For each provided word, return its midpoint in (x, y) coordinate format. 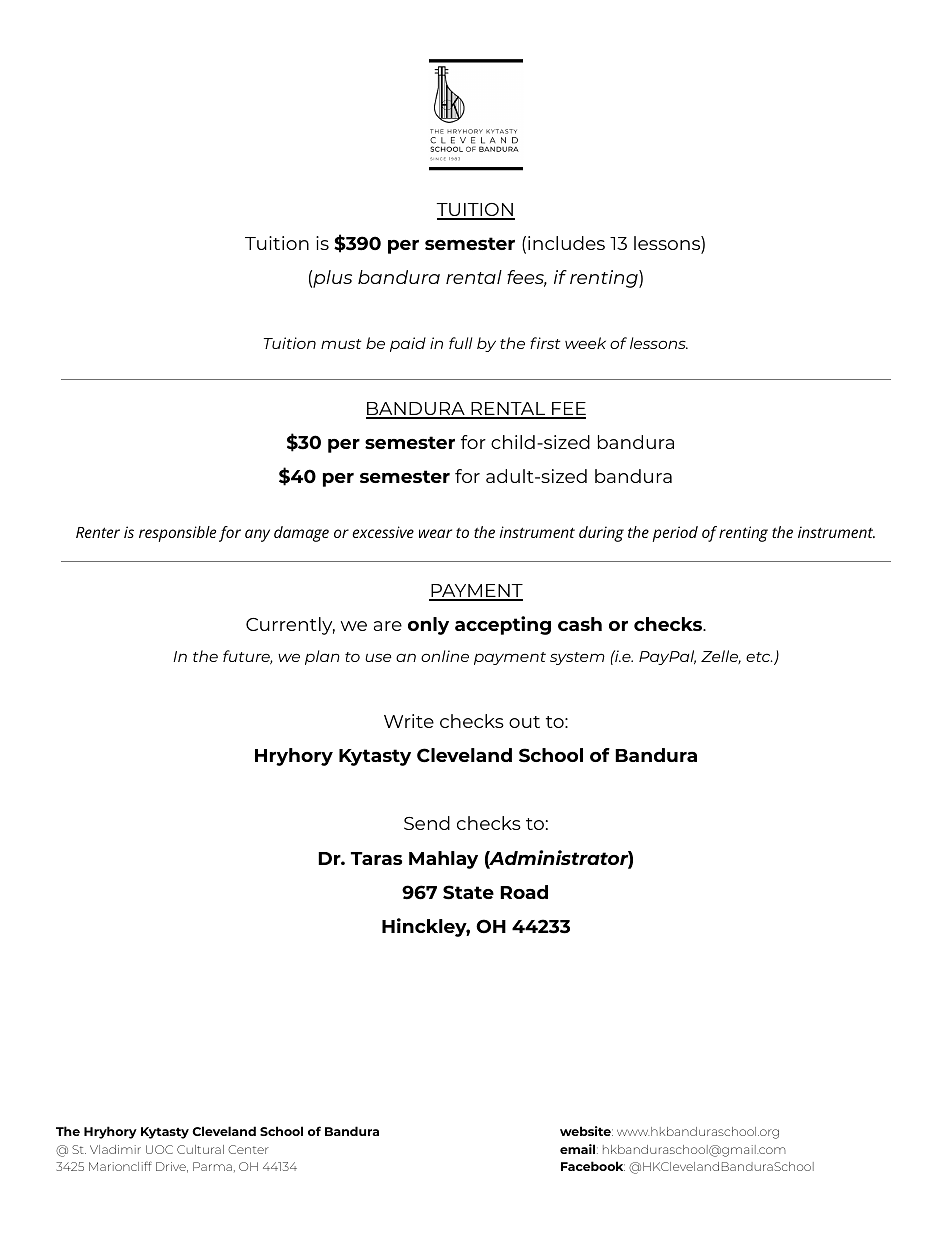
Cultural (200, 1149)
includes (566, 243)
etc (759, 657)
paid (408, 344)
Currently (290, 626)
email (579, 1149)
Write (409, 721)
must (341, 344)
